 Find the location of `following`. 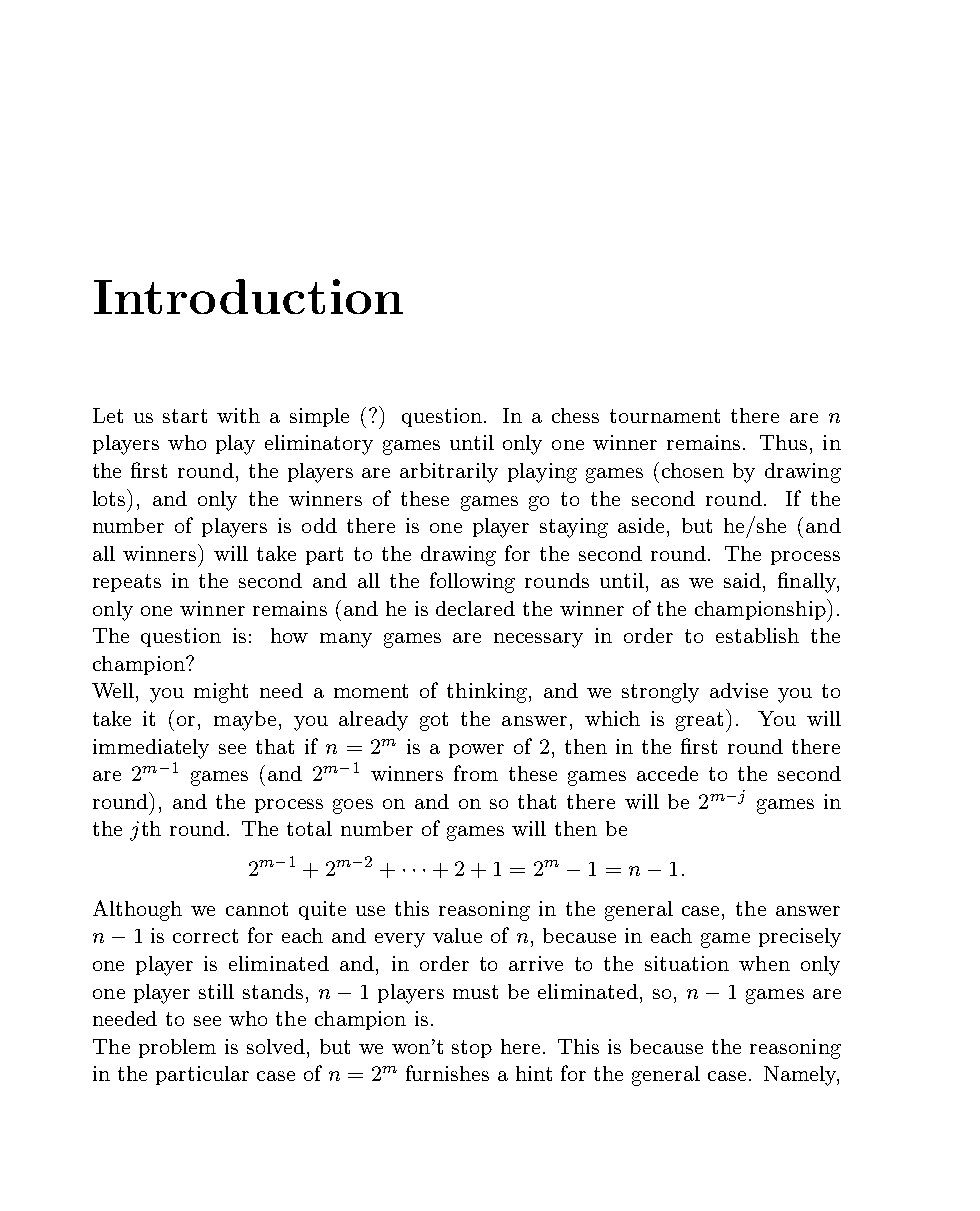

following is located at coordinates (472, 582).
